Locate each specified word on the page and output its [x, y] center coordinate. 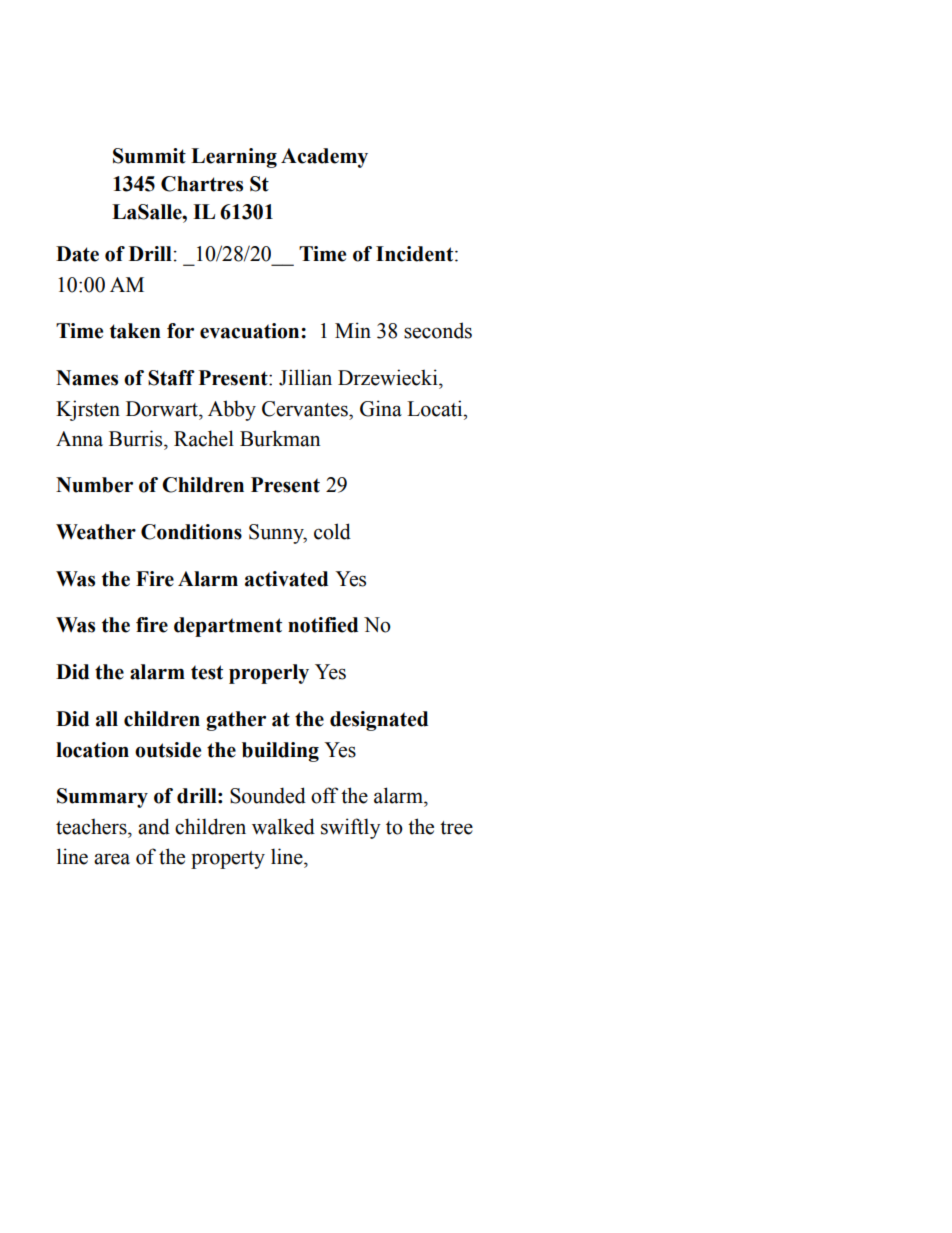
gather [236, 721]
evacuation [251, 331]
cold [332, 531]
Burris [137, 438]
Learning [234, 158]
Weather [96, 532]
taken [135, 331]
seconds [438, 330]
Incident [416, 254]
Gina [381, 408]
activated [286, 579]
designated [379, 721]
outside [168, 750]
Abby [232, 410]
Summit [149, 156]
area [112, 859]
